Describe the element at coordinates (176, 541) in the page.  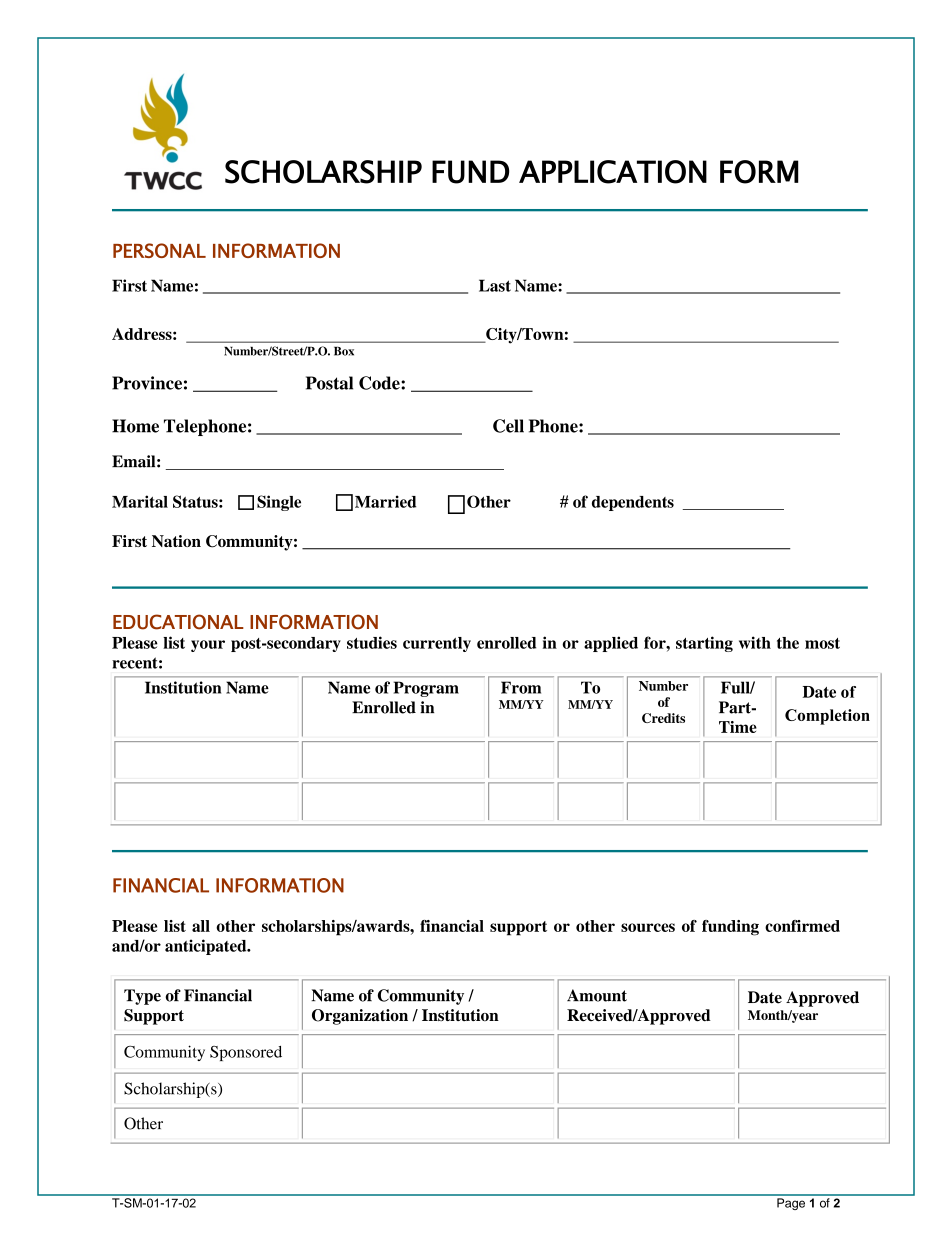
I see `Nation` at that location.
